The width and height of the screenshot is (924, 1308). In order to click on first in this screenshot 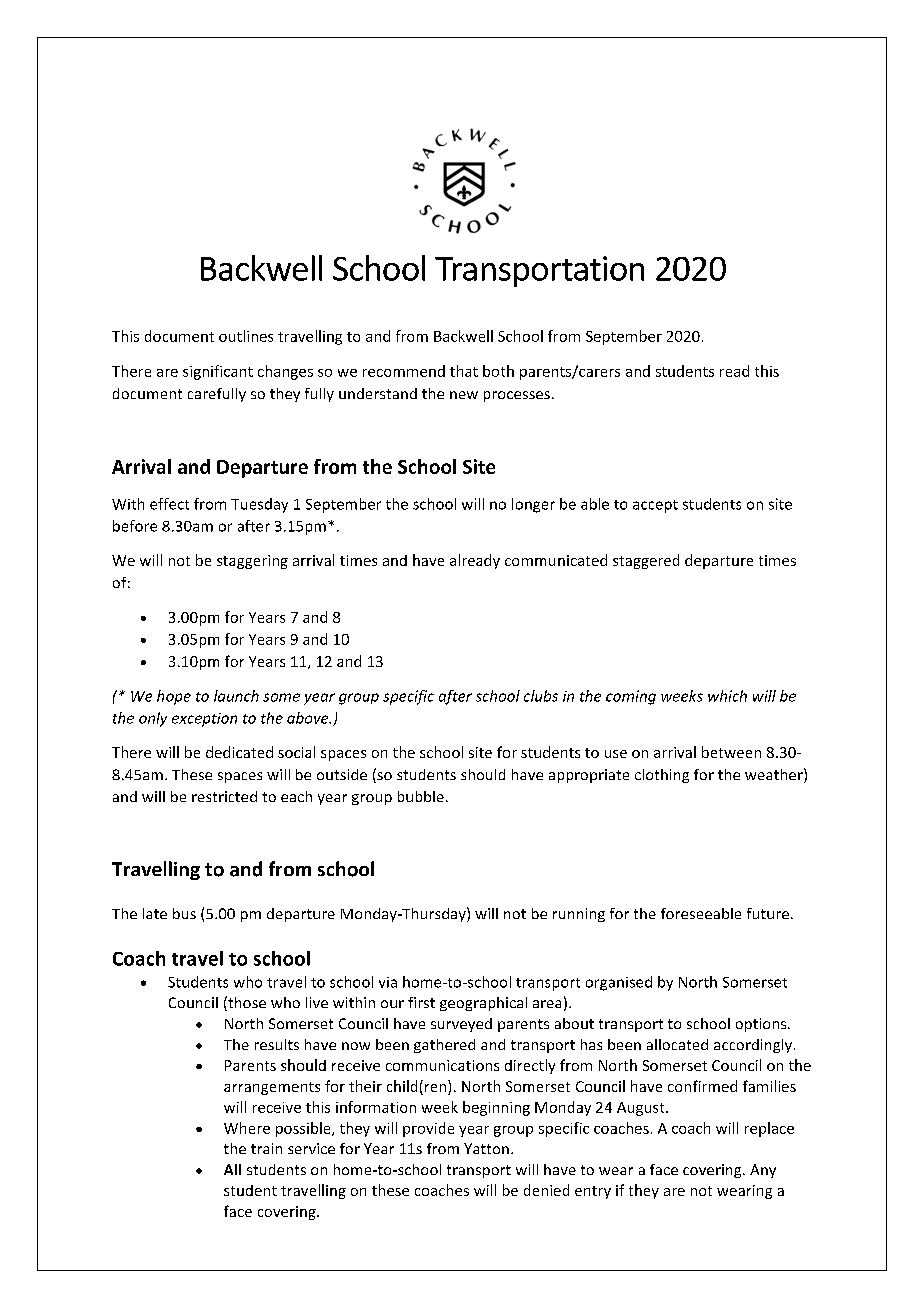, I will do `click(421, 1002)`.
